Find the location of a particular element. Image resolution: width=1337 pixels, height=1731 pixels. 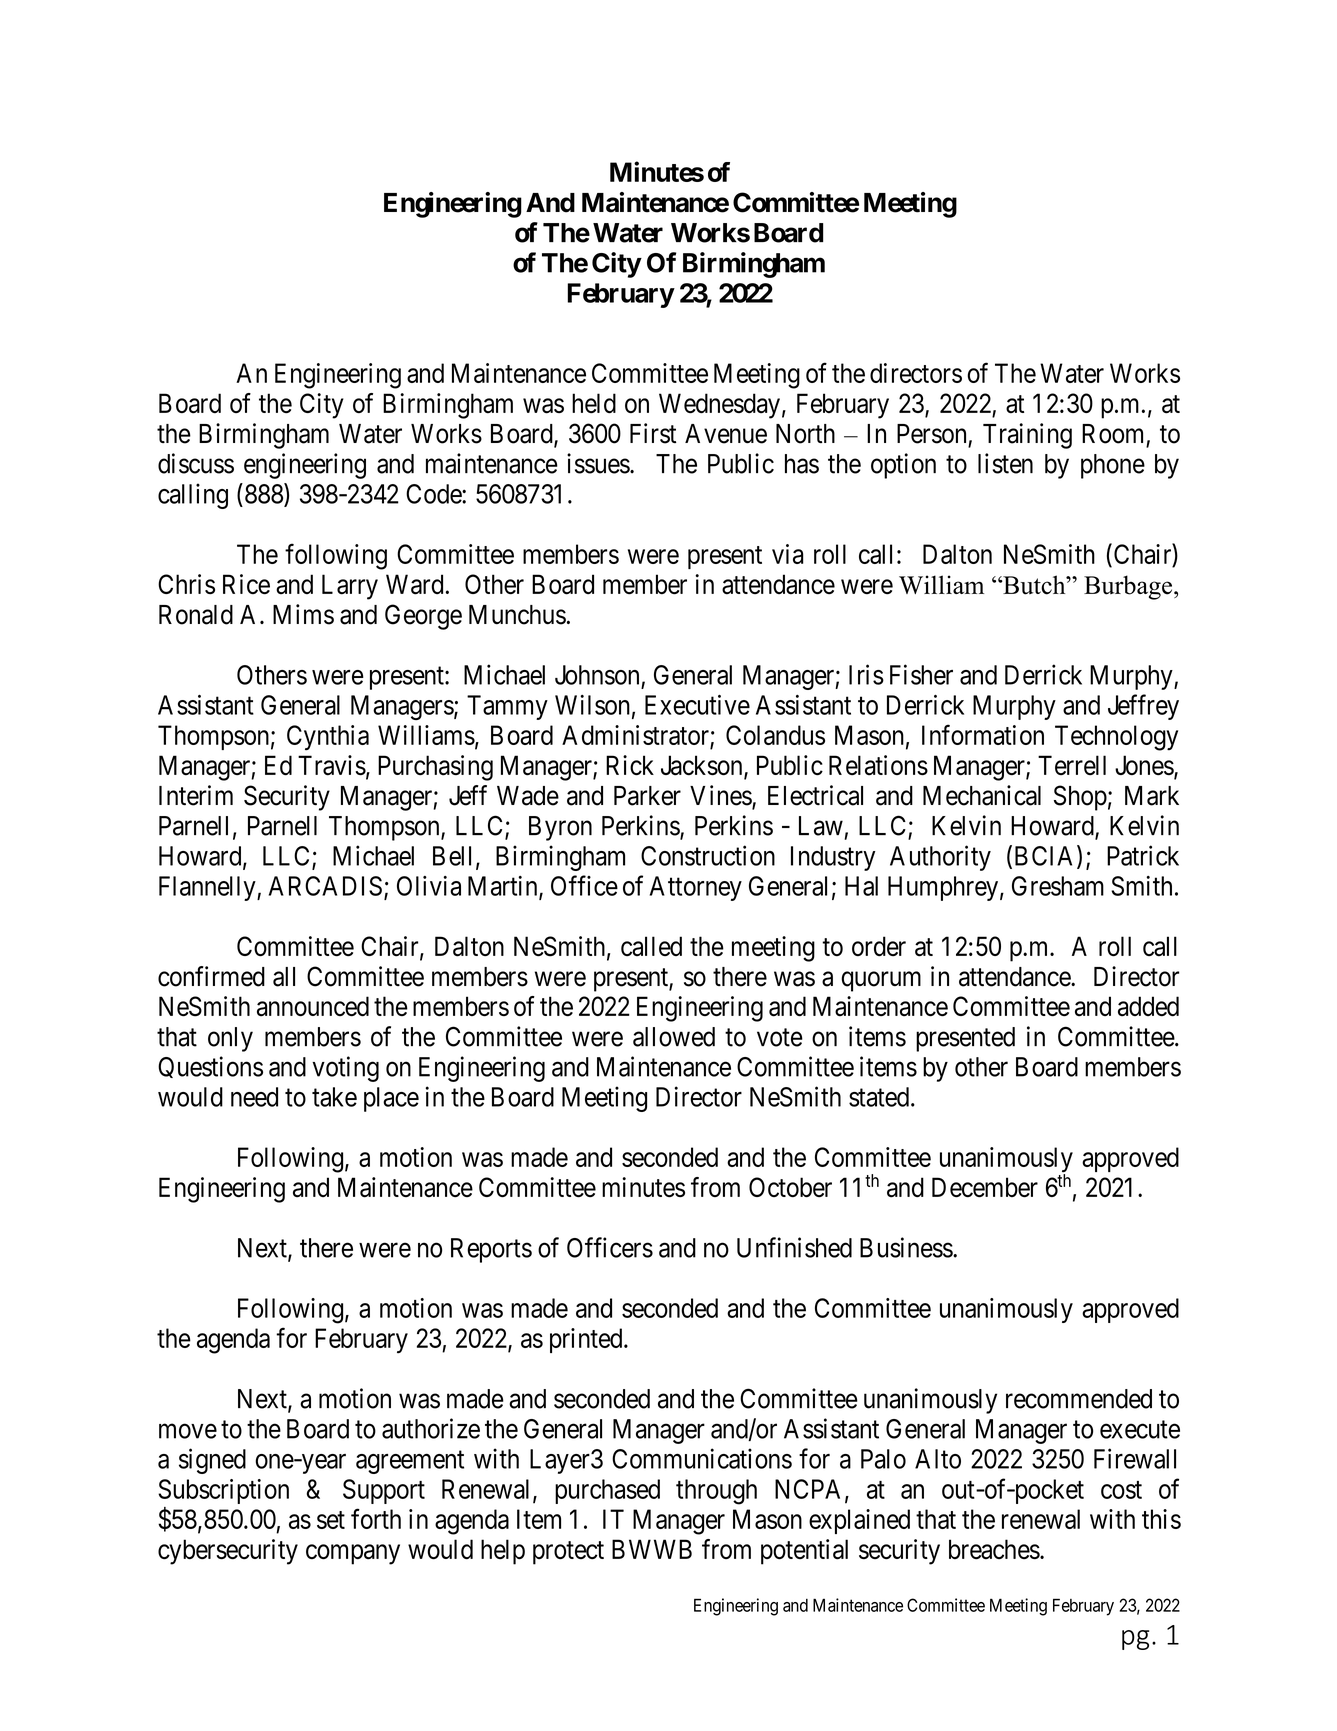

Training is located at coordinates (1027, 436).
